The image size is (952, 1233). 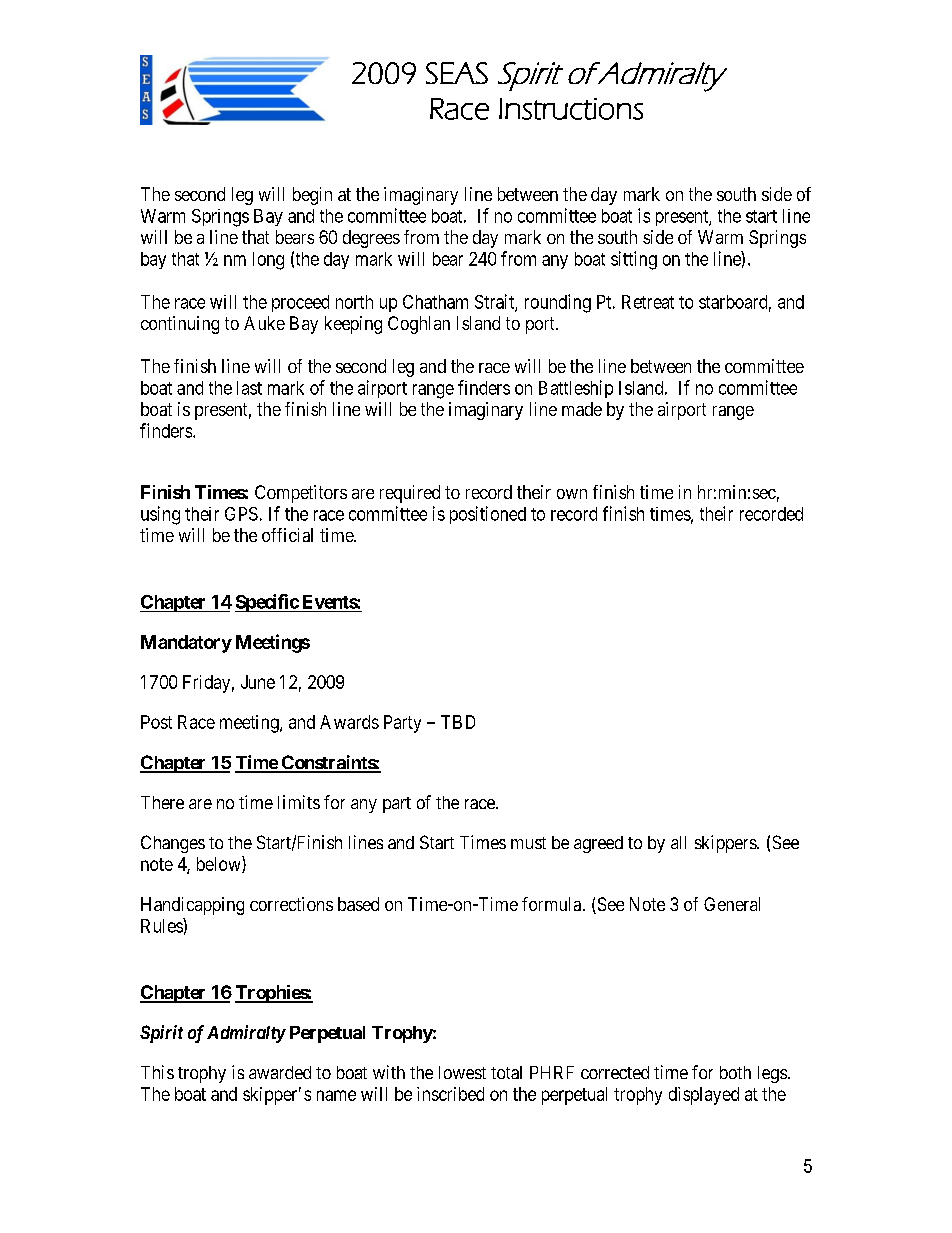 What do you see at coordinates (180, 325) in the screenshot?
I see `continuing` at bounding box center [180, 325].
